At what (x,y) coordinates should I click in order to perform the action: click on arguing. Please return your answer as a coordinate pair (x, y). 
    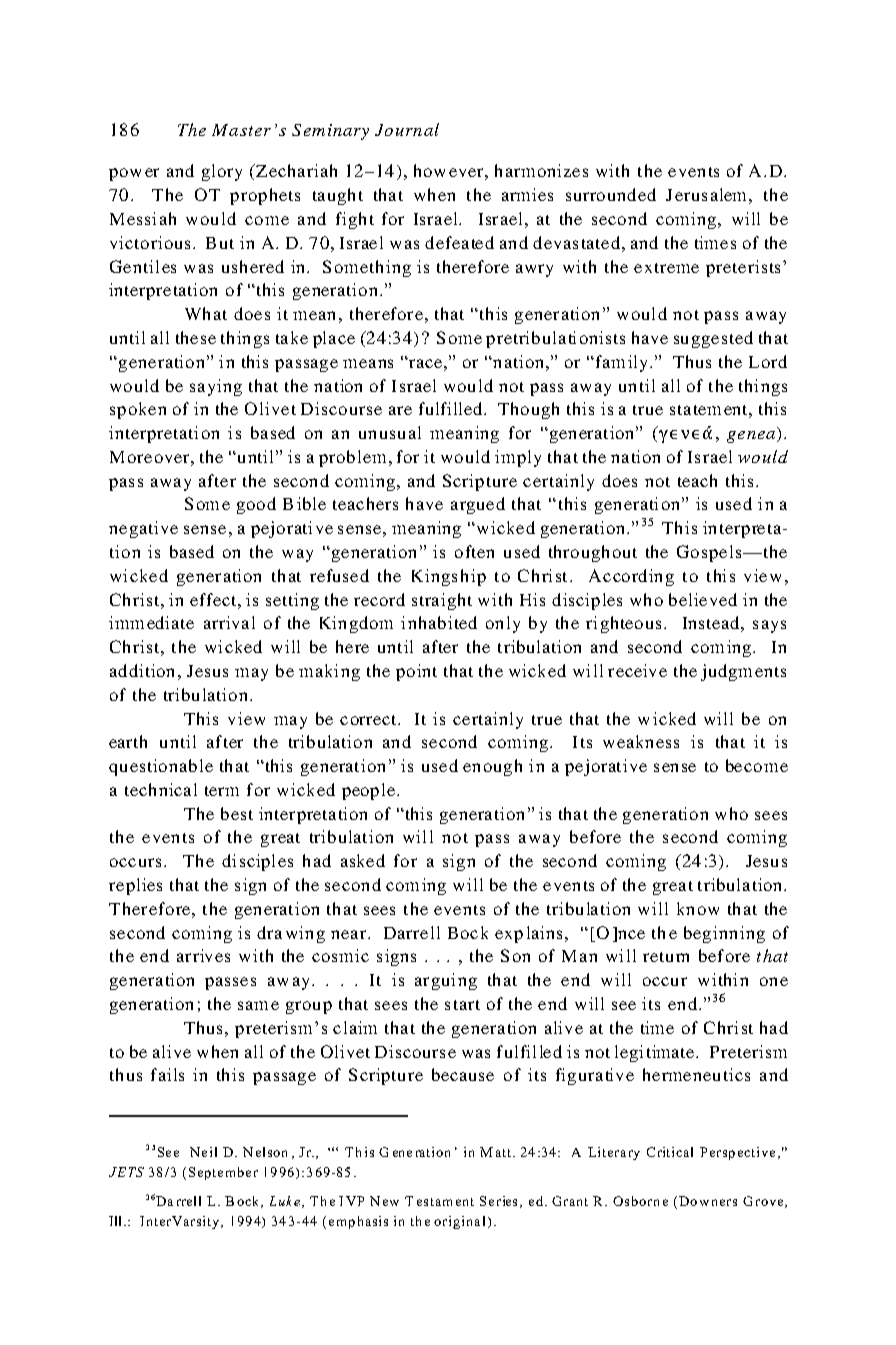
    Looking at the image, I should click on (446, 981).
